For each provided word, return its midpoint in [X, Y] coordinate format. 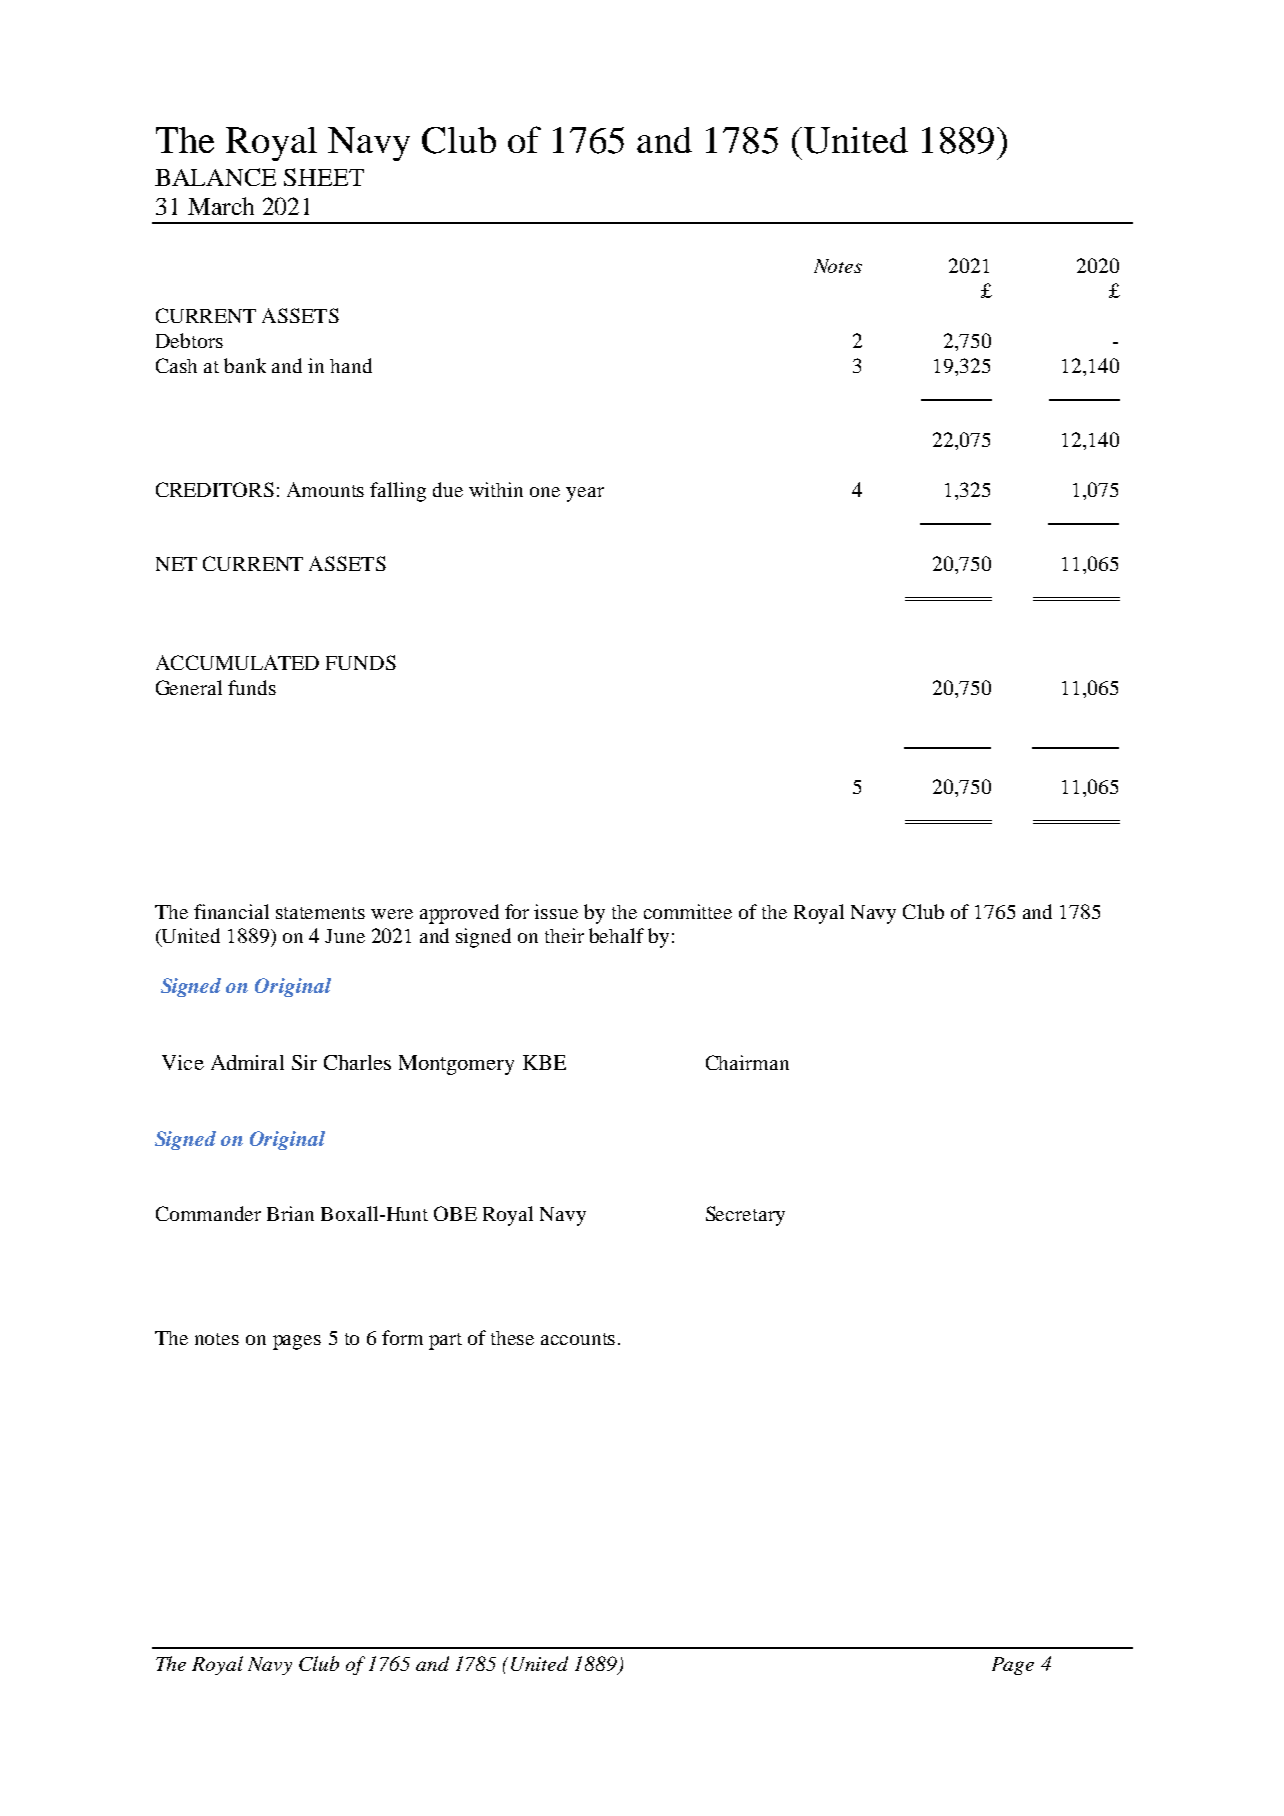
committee [688, 911]
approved [459, 914]
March [221, 206]
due [448, 489]
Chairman [747, 1062]
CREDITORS [215, 489]
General [189, 687]
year [585, 494]
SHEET [324, 177]
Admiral [247, 1062]
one [545, 492]
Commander [208, 1213]
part [445, 1341]
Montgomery [456, 1065]
